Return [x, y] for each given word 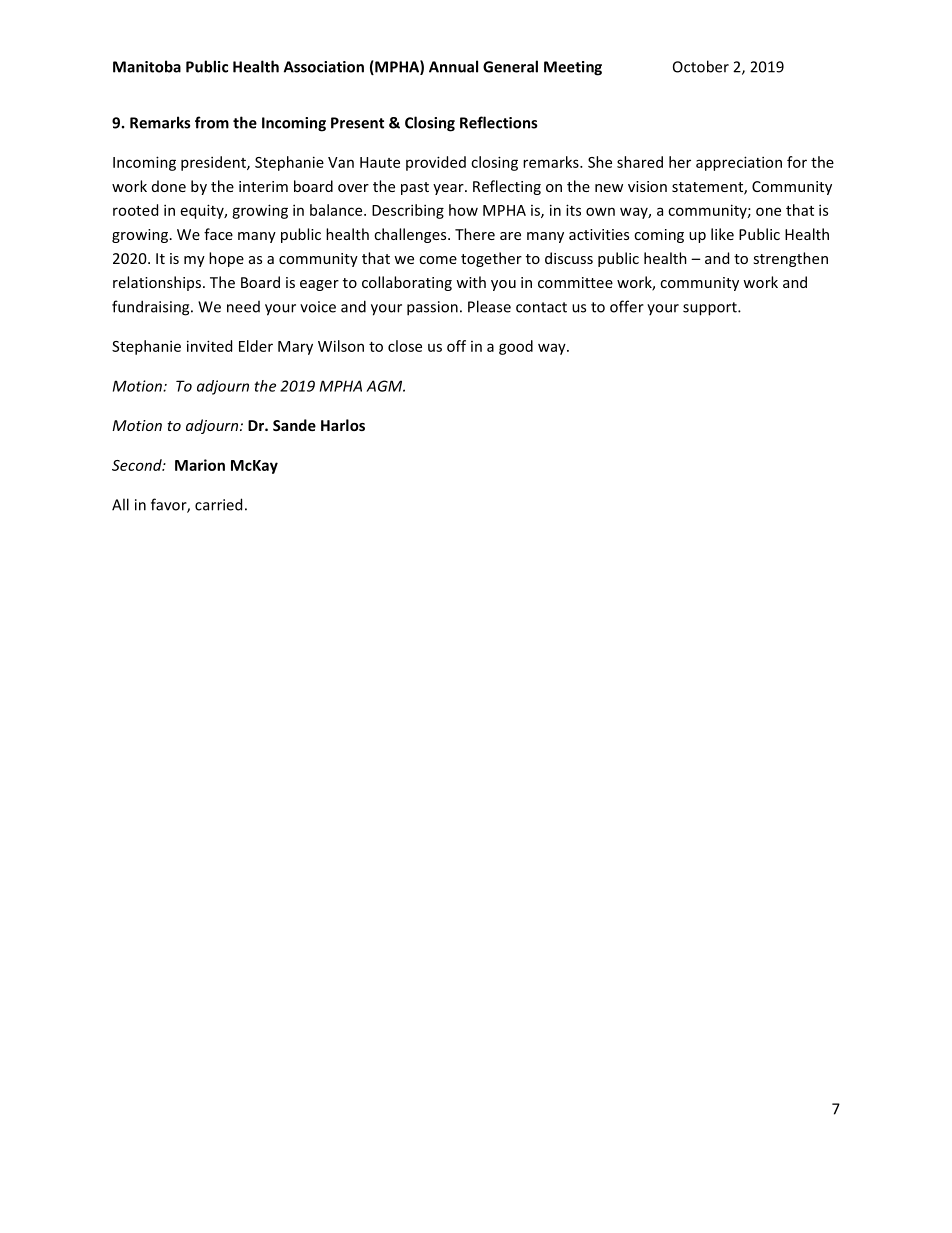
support [711, 309]
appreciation [739, 163]
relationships [158, 283]
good [516, 347]
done [169, 186]
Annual [453, 66]
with [471, 282]
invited [209, 346]
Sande [294, 425]
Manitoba [147, 66]
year [449, 189]
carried [218, 504]
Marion [200, 465]
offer [627, 306]
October [701, 66]
